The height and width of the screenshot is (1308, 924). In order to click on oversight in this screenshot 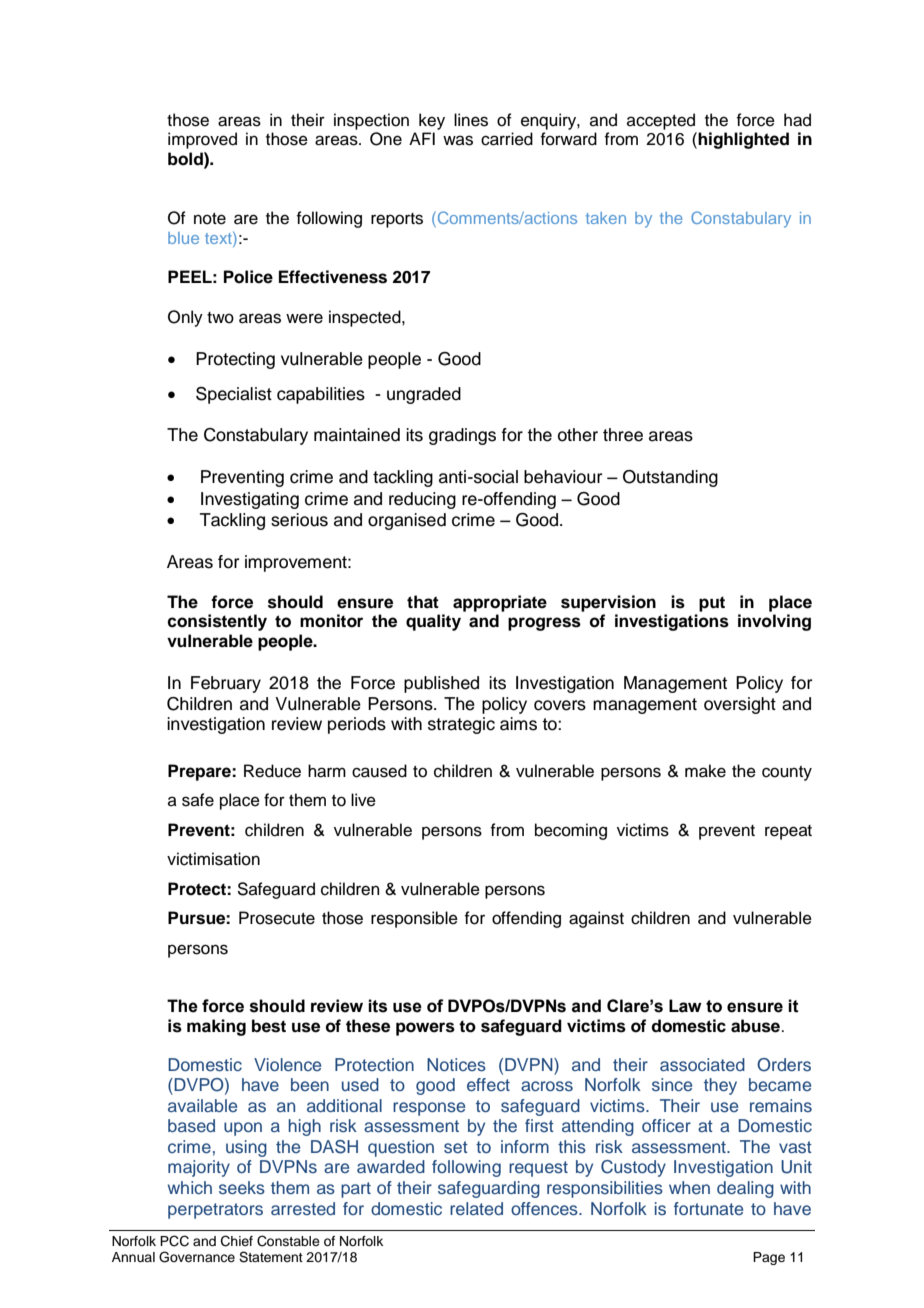, I will do `click(740, 705)`.
